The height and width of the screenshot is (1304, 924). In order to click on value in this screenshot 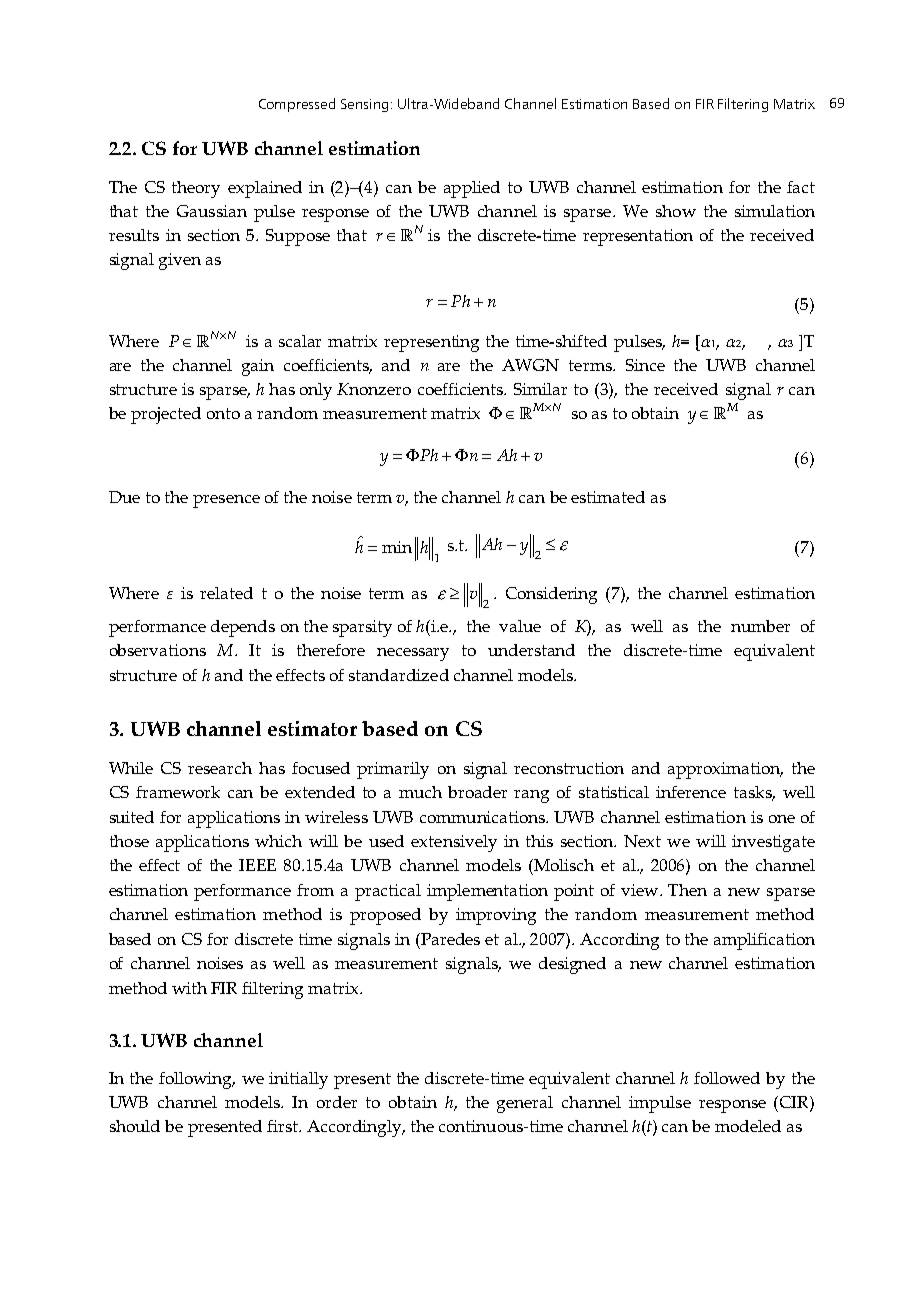, I will do `click(520, 626)`.
